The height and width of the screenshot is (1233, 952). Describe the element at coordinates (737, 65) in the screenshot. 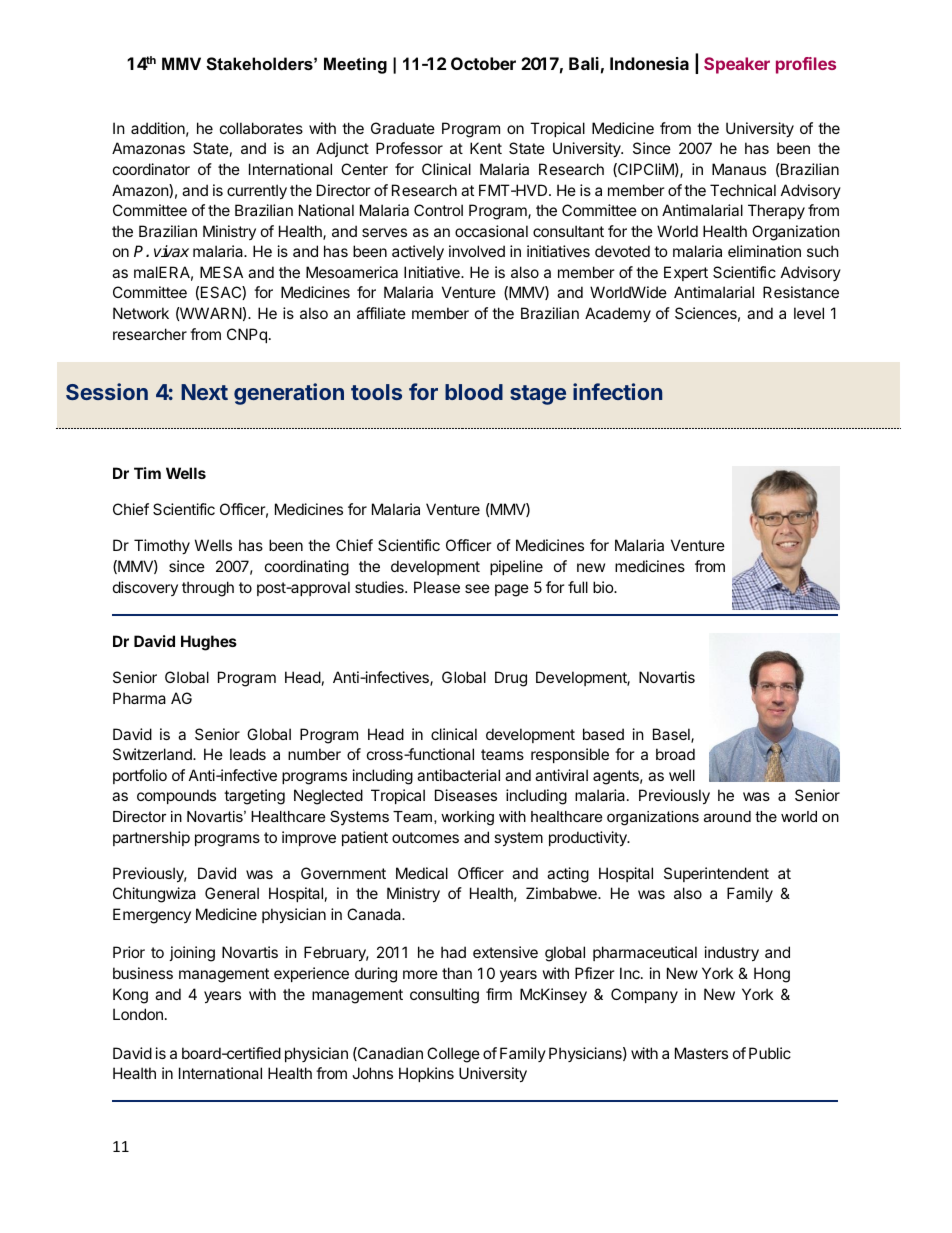

I see `Speaker` at that location.
